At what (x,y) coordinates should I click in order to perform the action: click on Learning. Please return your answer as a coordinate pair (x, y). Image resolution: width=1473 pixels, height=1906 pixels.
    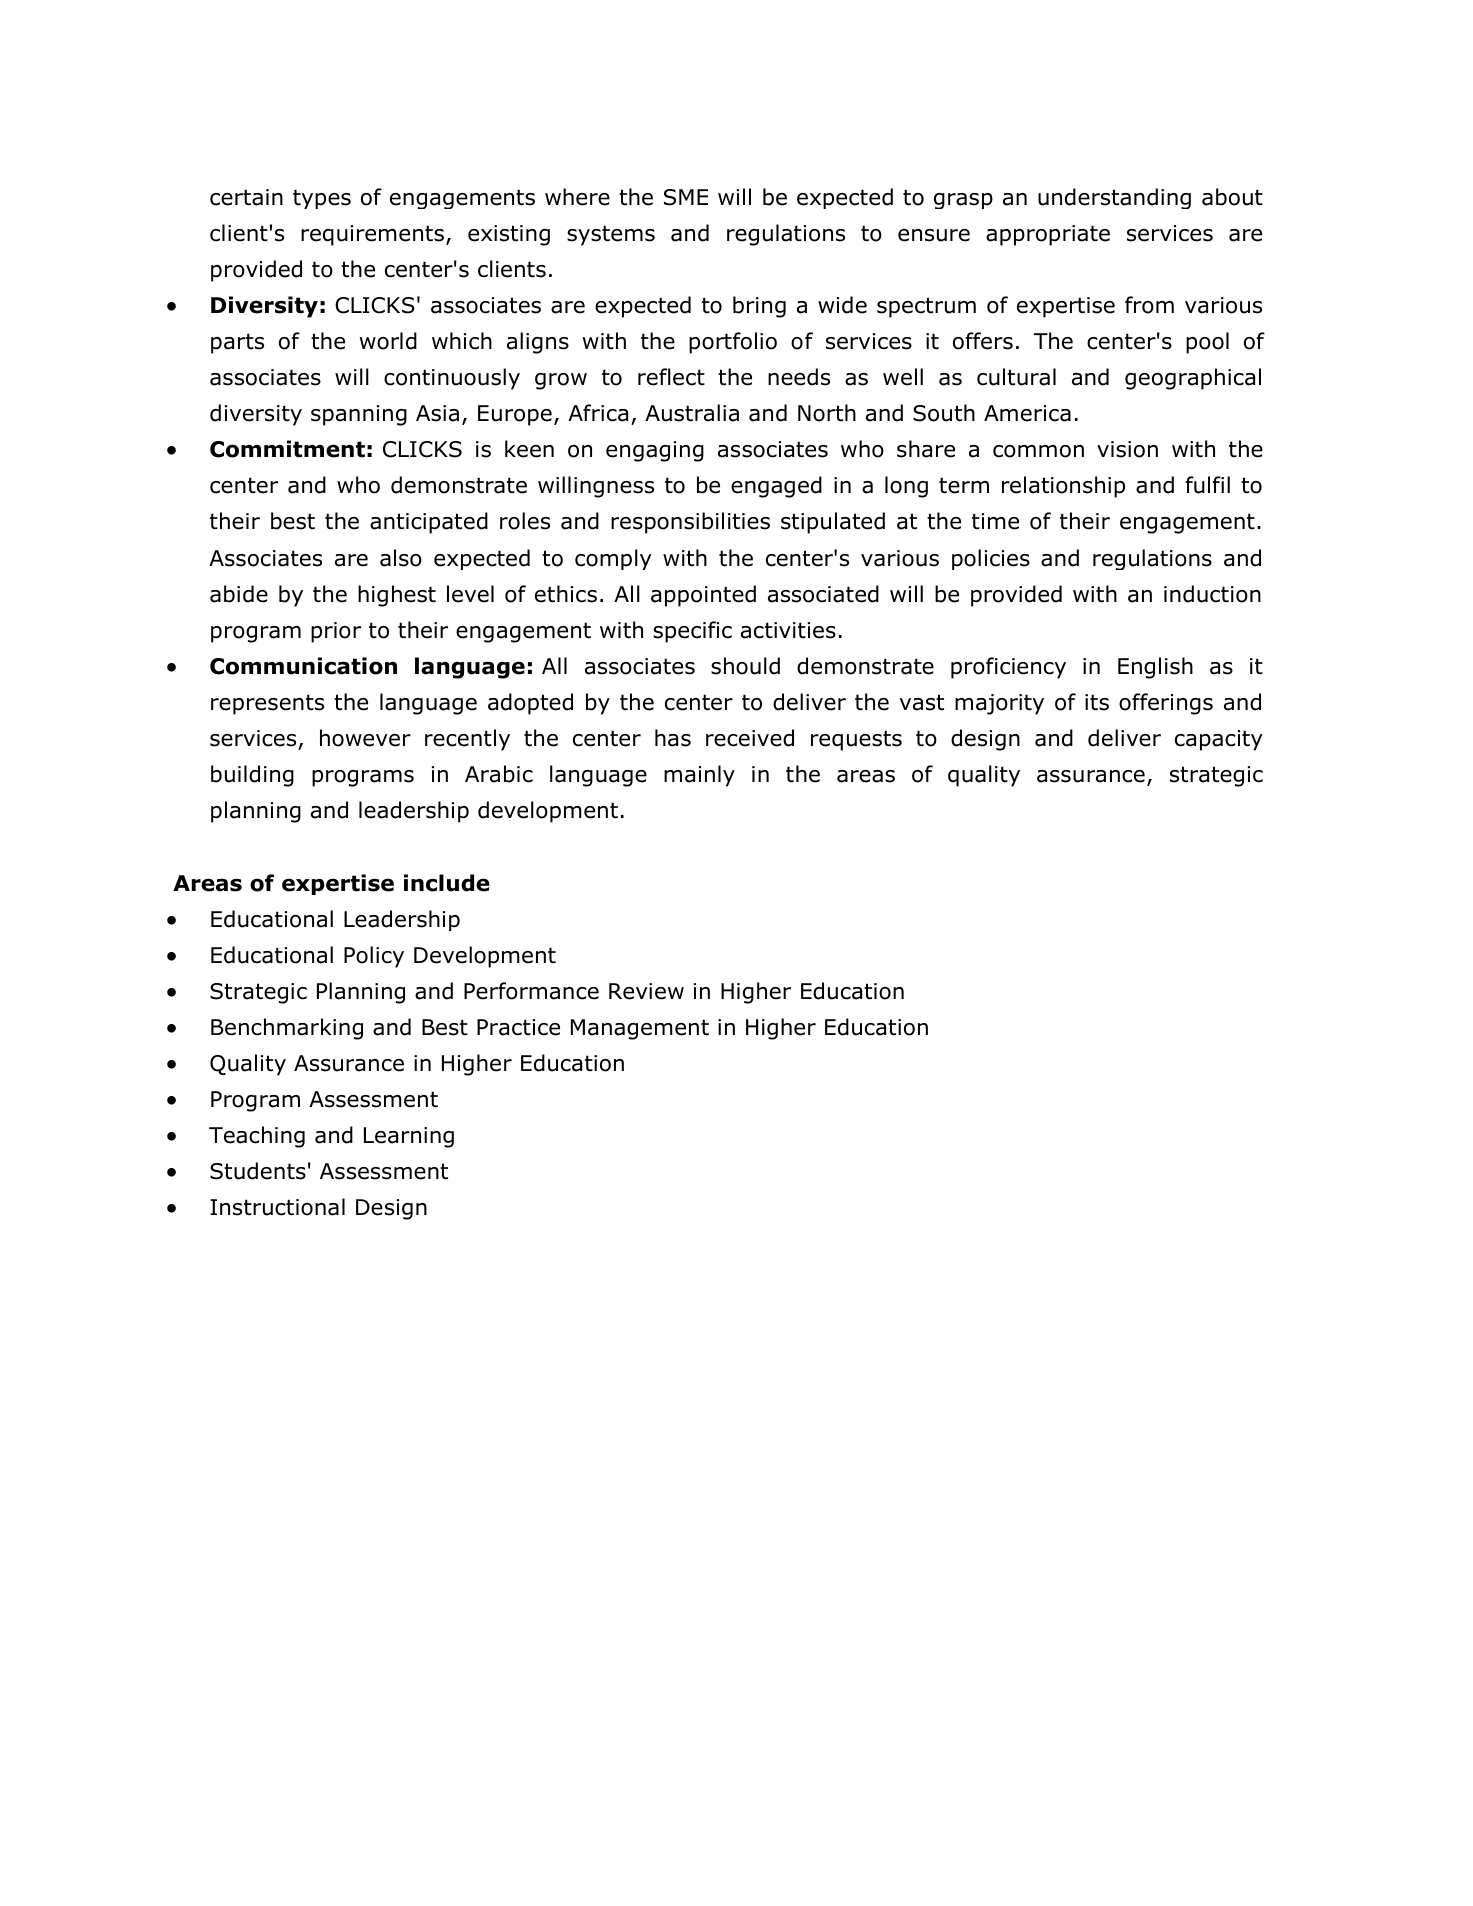
    Looking at the image, I should click on (409, 1137).
